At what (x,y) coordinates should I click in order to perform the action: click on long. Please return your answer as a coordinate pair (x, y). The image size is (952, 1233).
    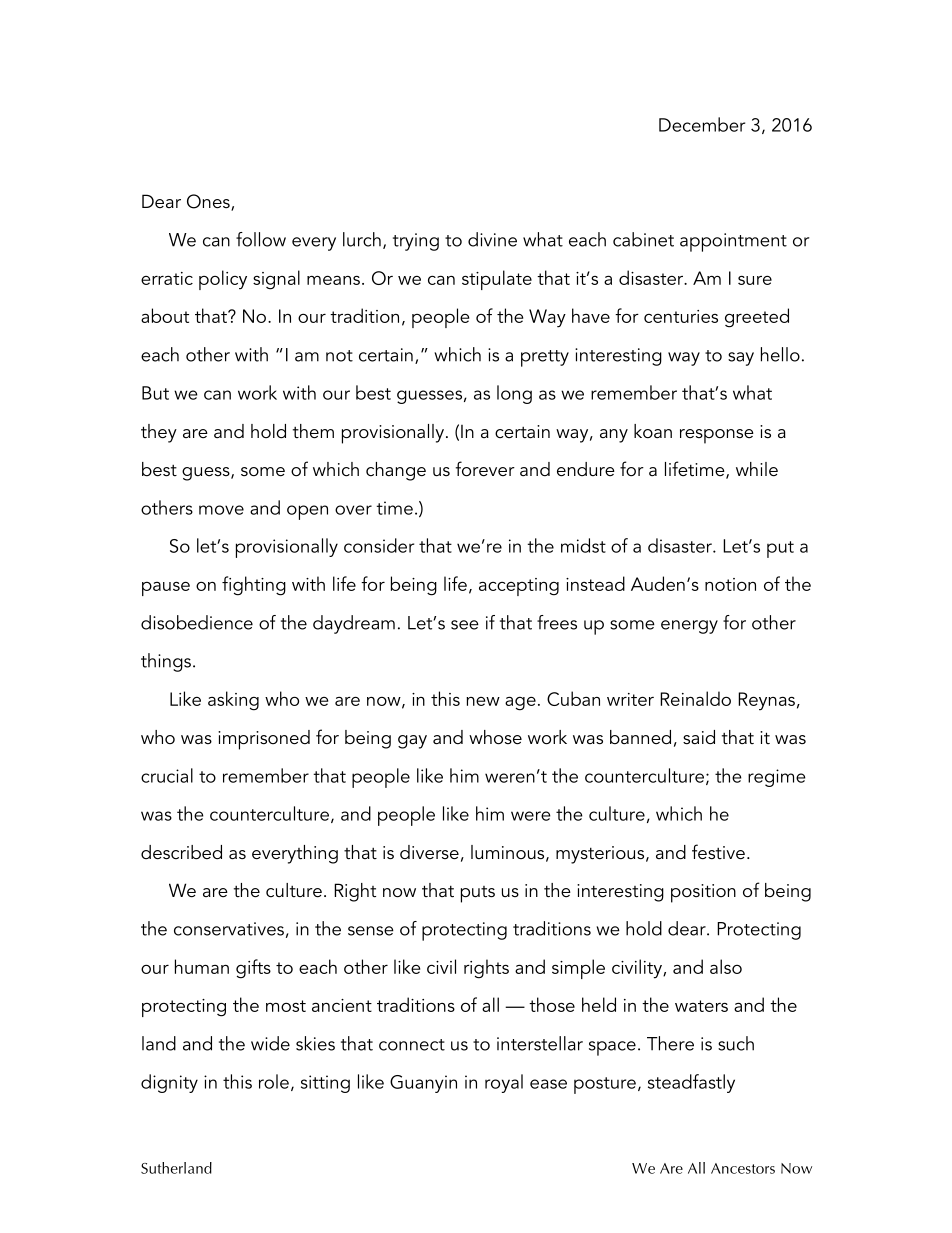
    Looking at the image, I should click on (514, 394).
